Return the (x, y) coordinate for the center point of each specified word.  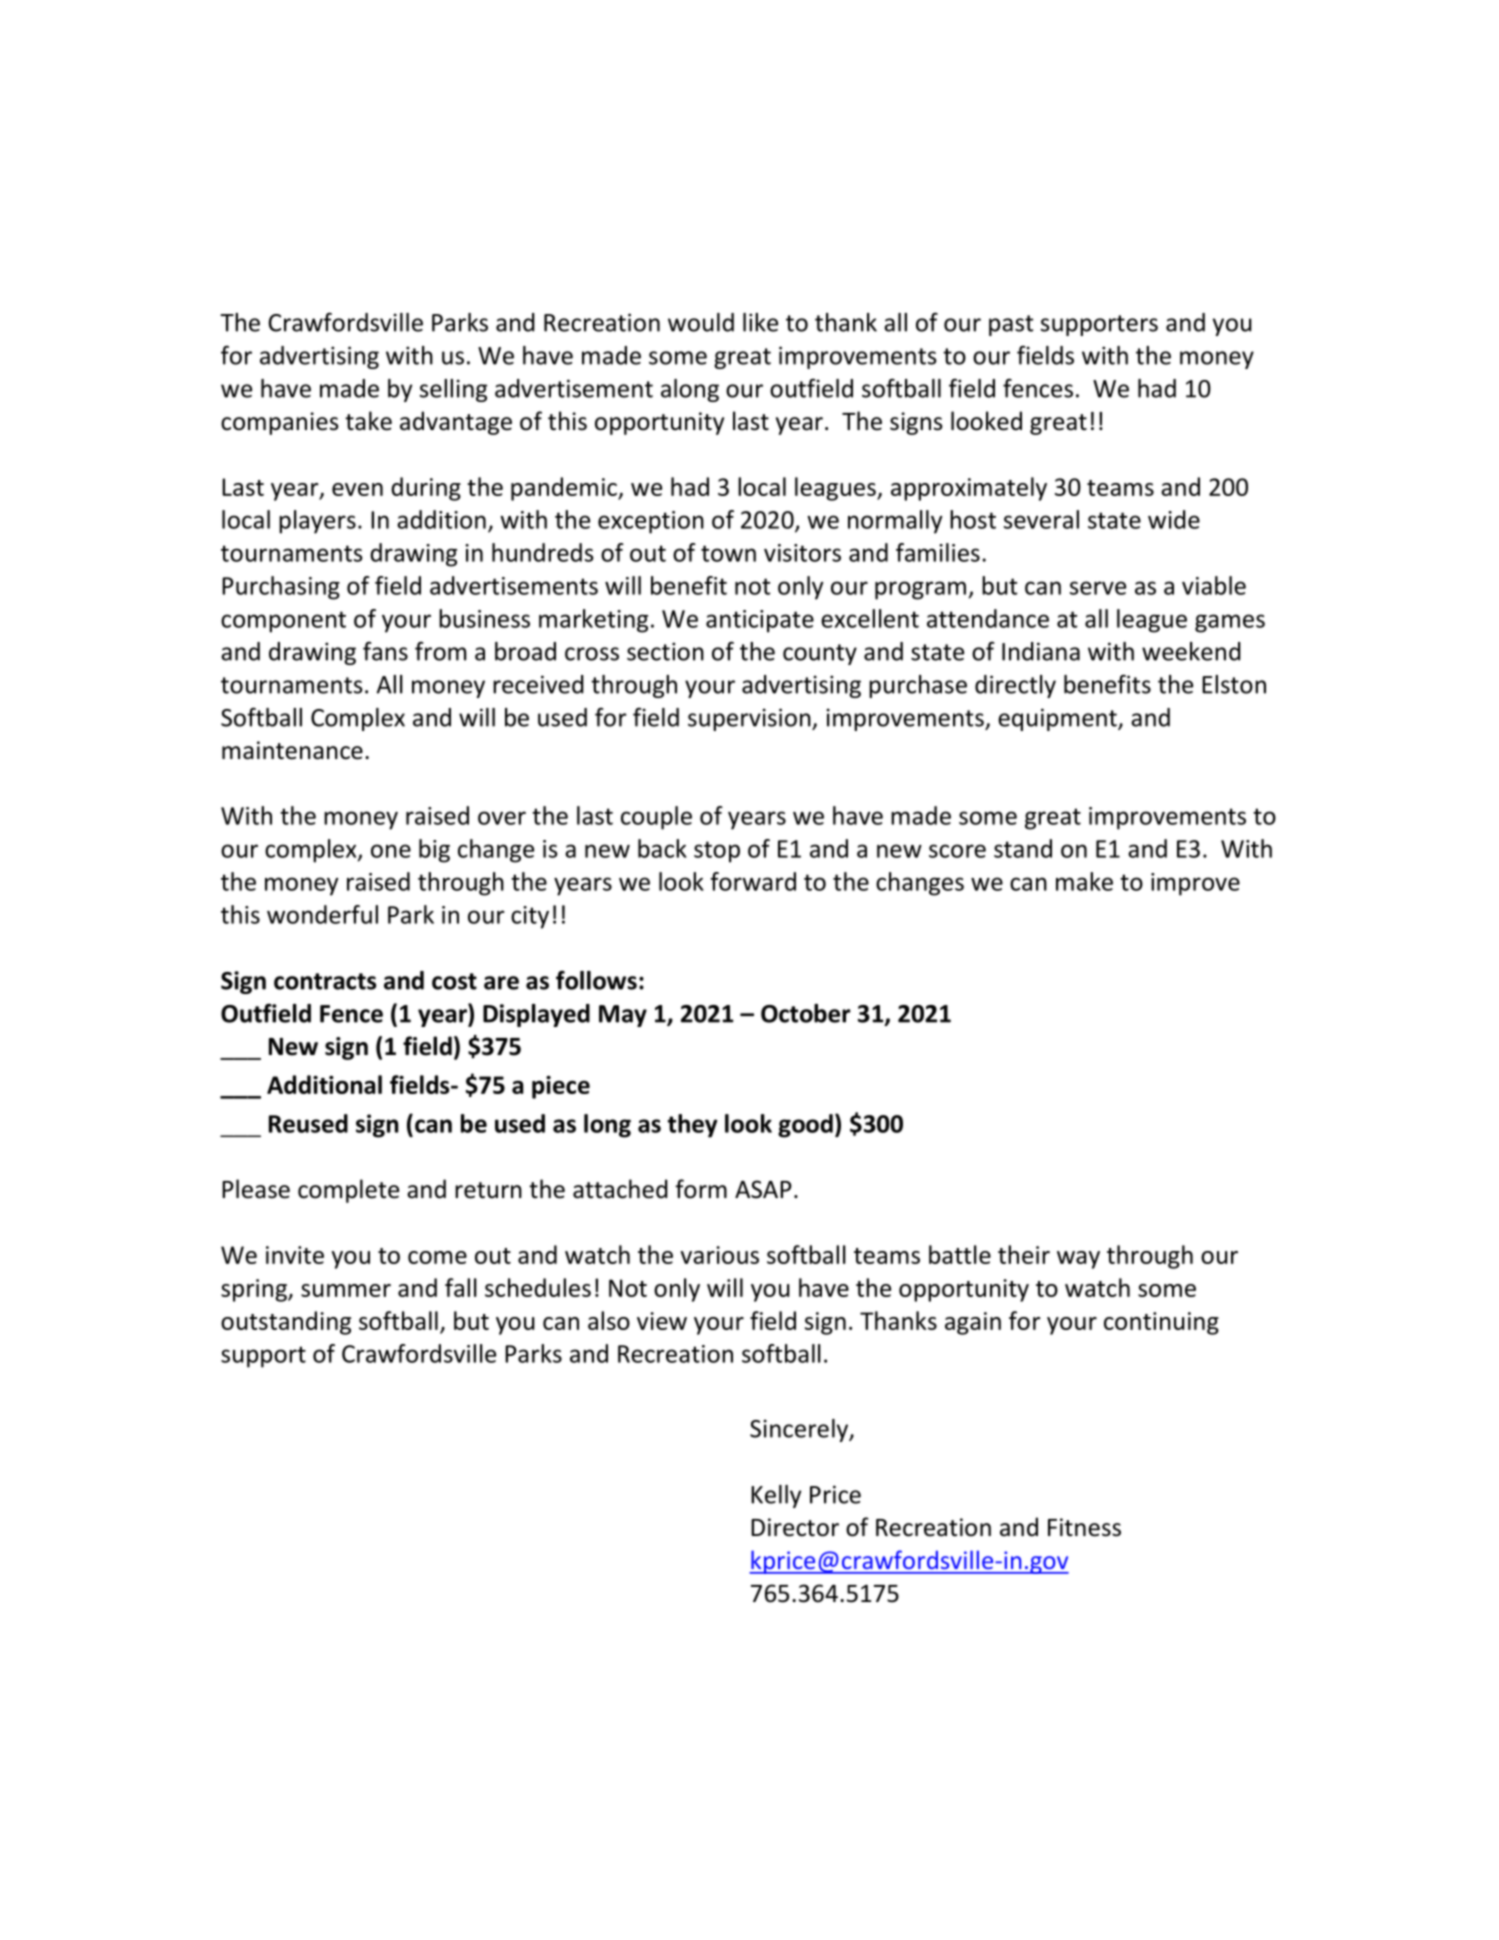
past (1011, 325)
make (1084, 881)
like (760, 322)
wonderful (322, 914)
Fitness (1084, 1527)
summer (346, 1290)
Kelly (776, 1496)
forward (753, 881)
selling (453, 390)
